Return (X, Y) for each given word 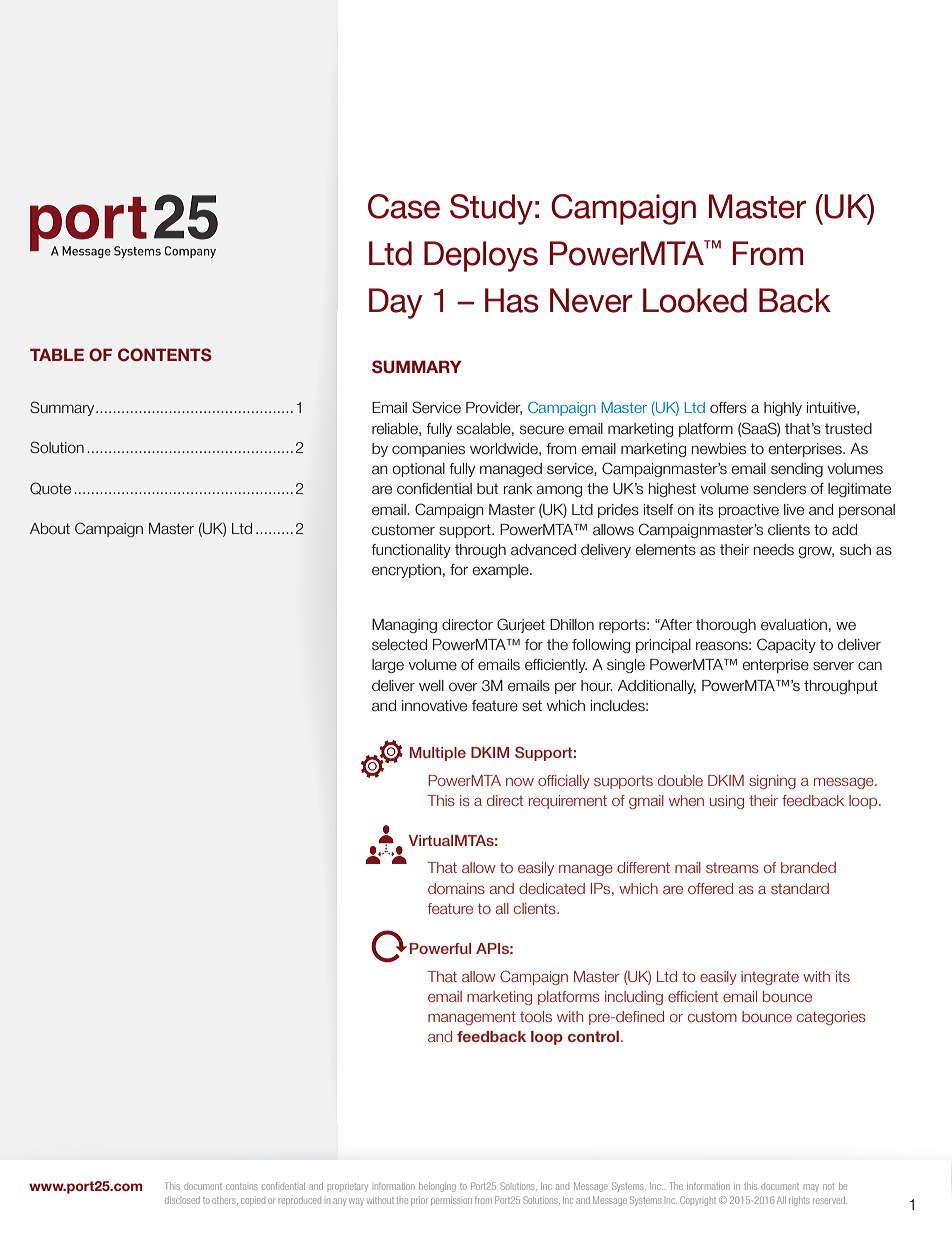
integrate (770, 978)
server (833, 666)
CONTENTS (165, 355)
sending (797, 470)
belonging (437, 1187)
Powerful (440, 948)
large (388, 666)
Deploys (481, 256)
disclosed (182, 1200)
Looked (695, 300)
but (487, 489)
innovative (434, 706)
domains (456, 888)
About (50, 528)
